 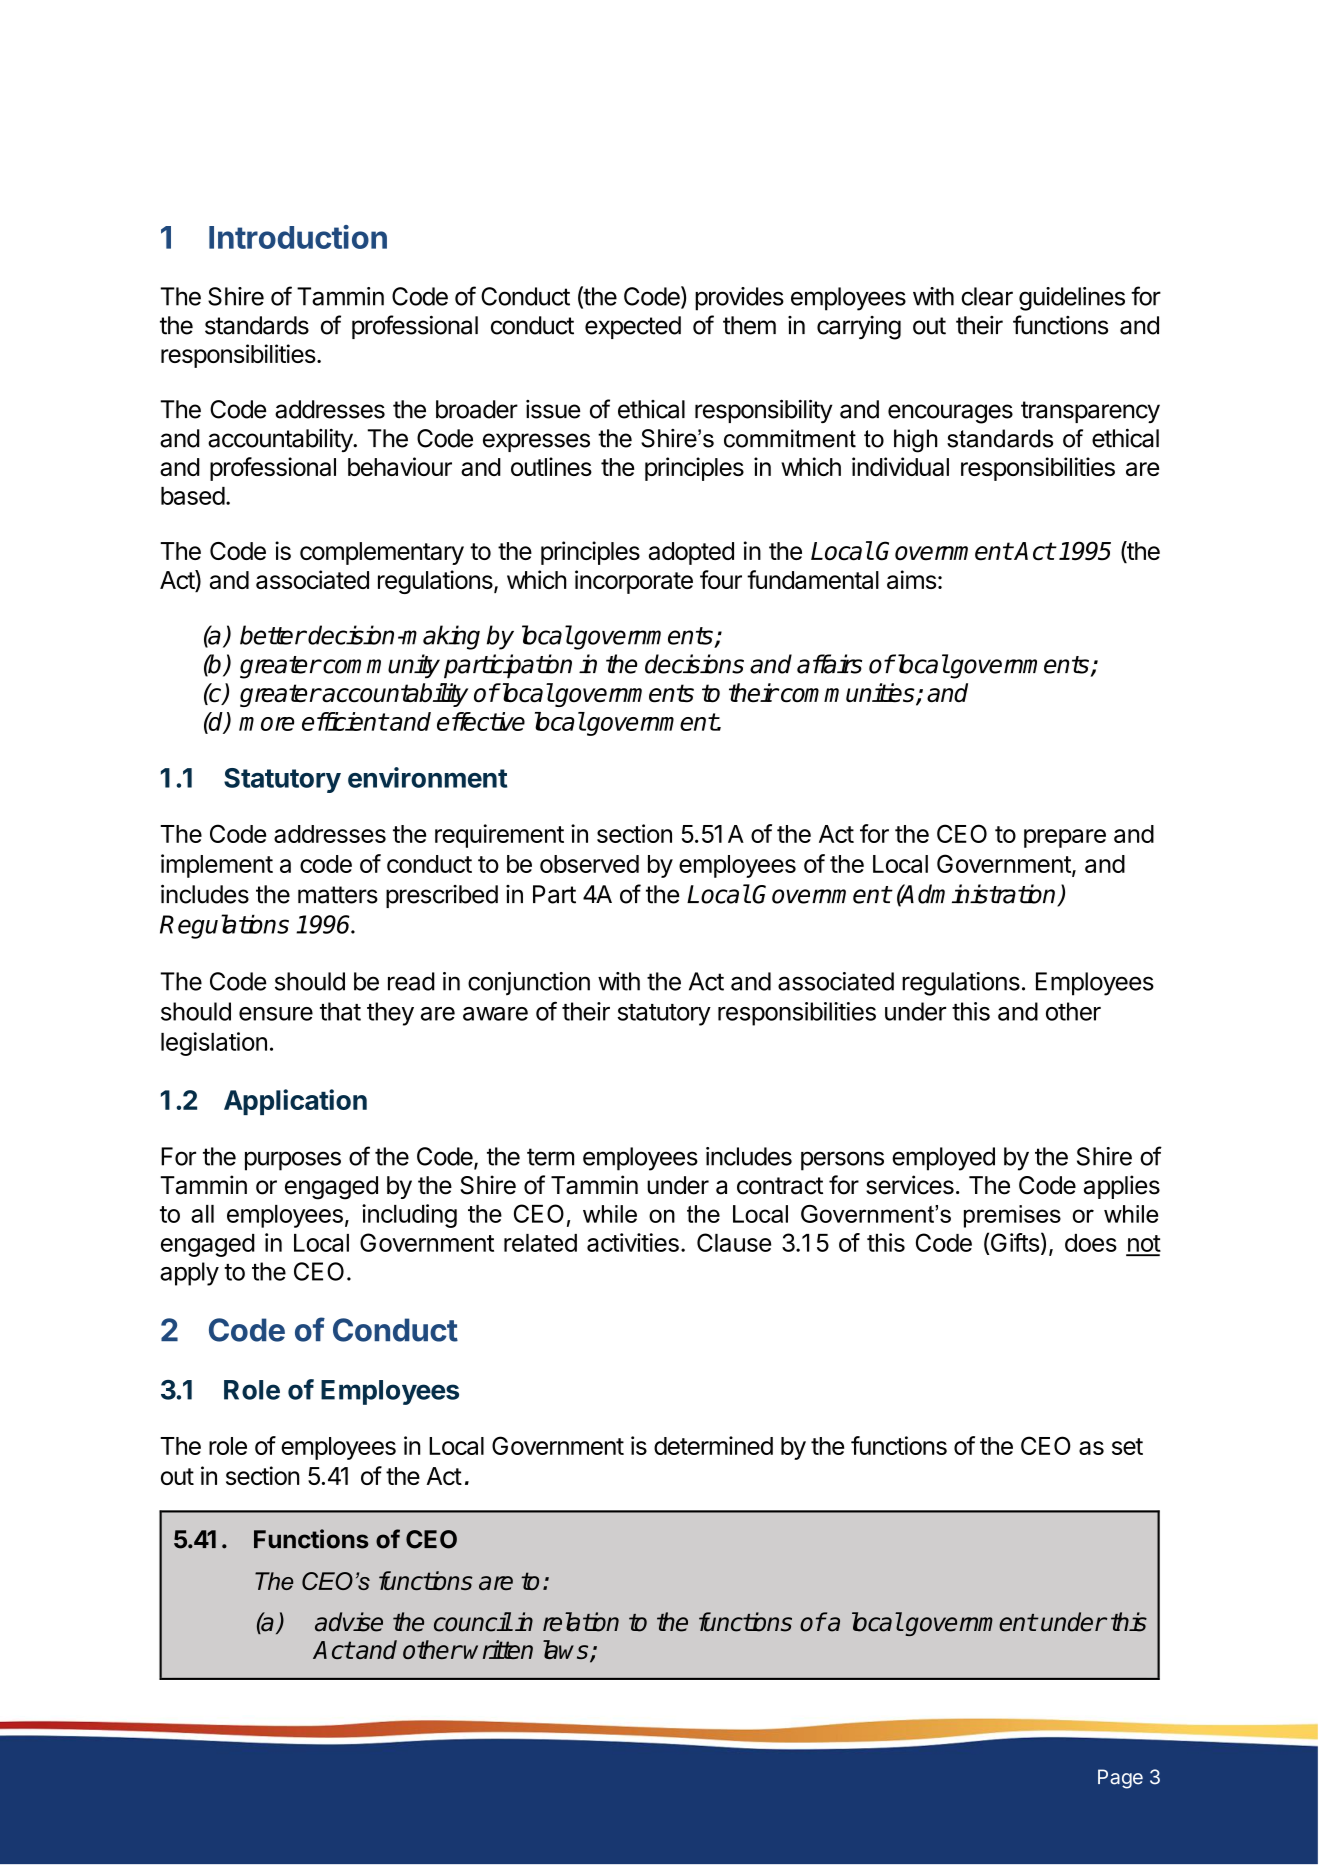 I want to click on apply, so click(x=189, y=1274).
